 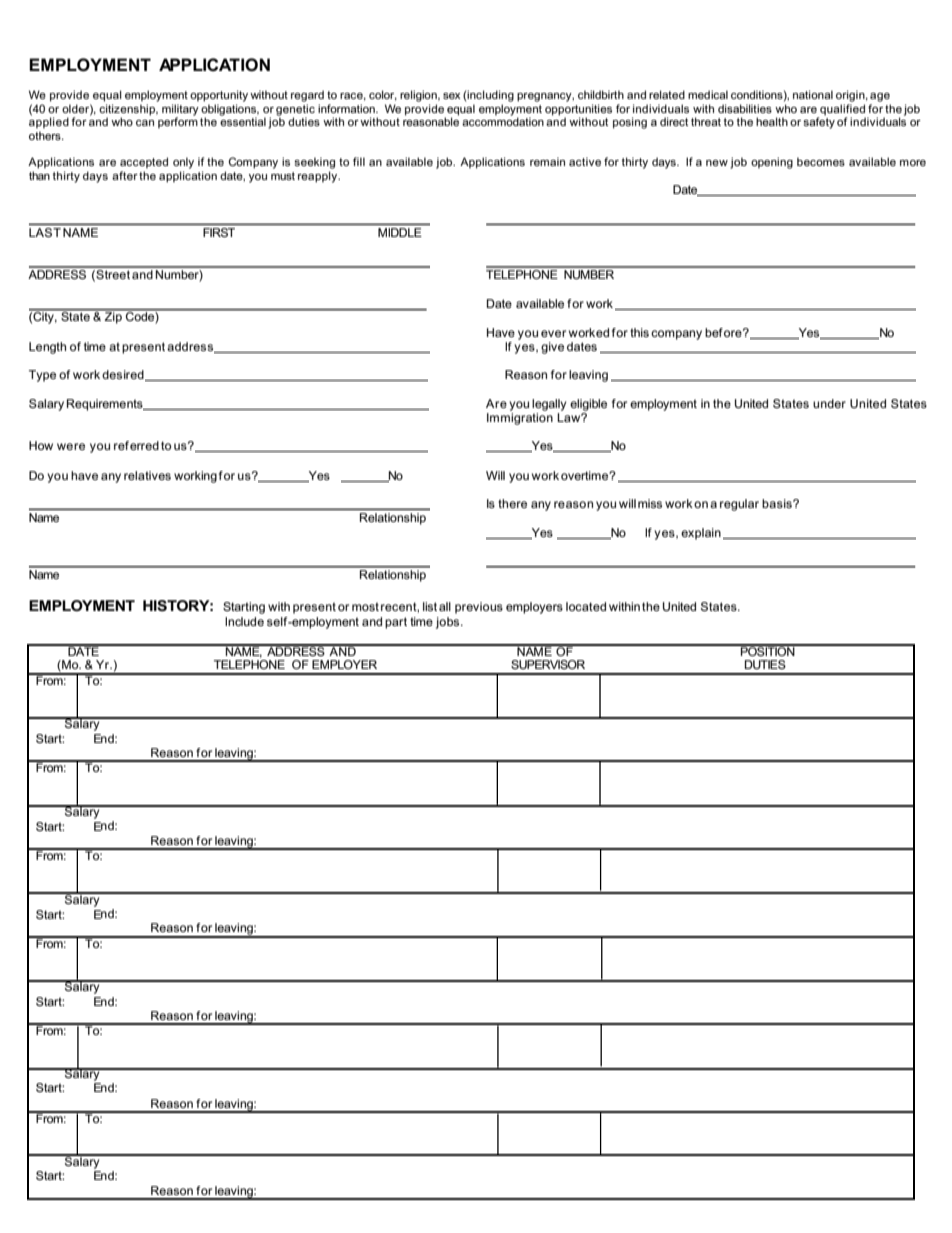 What do you see at coordinates (549, 405) in the page?
I see `legally` at bounding box center [549, 405].
